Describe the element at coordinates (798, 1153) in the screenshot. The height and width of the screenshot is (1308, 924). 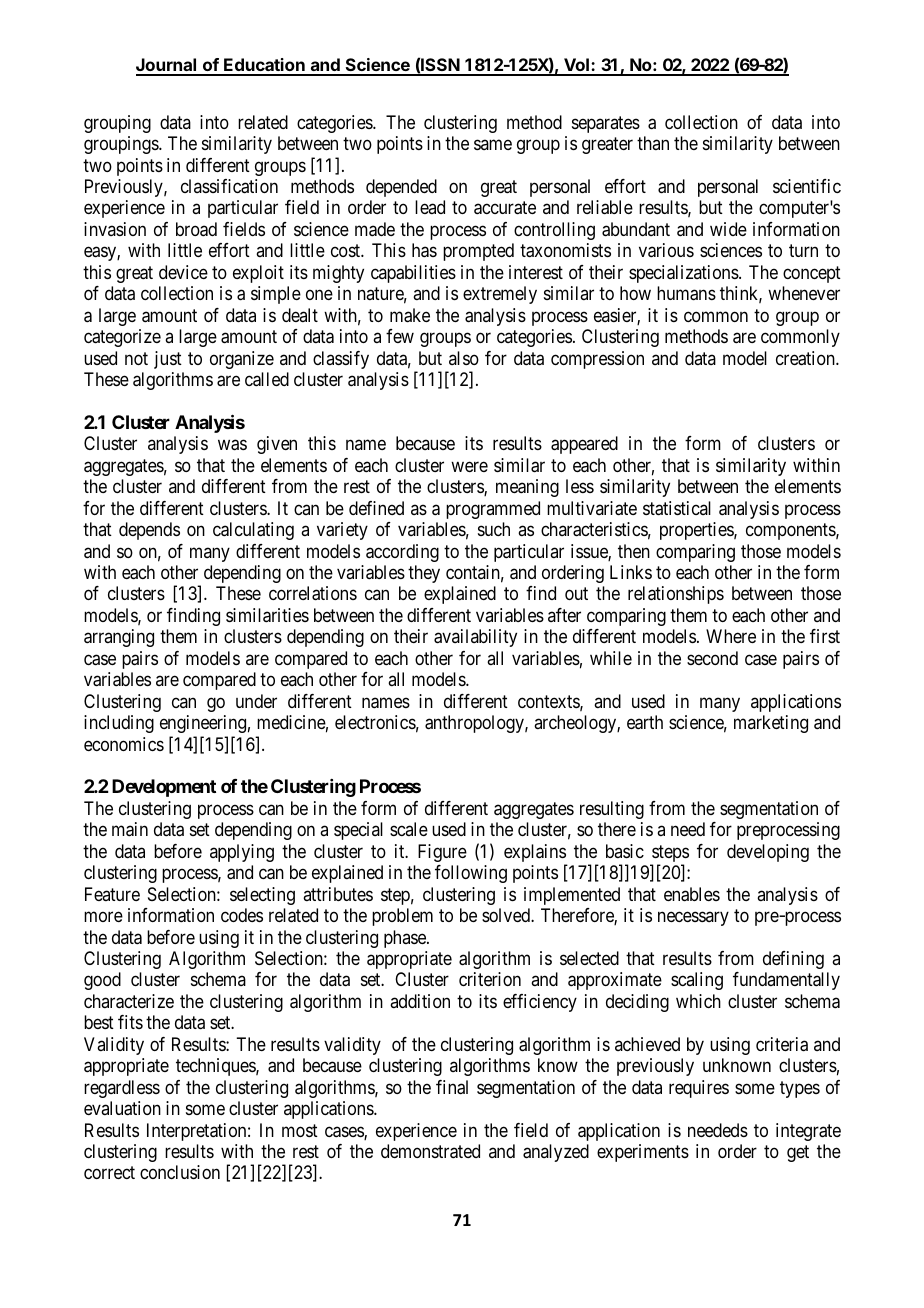
I see `get` at that location.
